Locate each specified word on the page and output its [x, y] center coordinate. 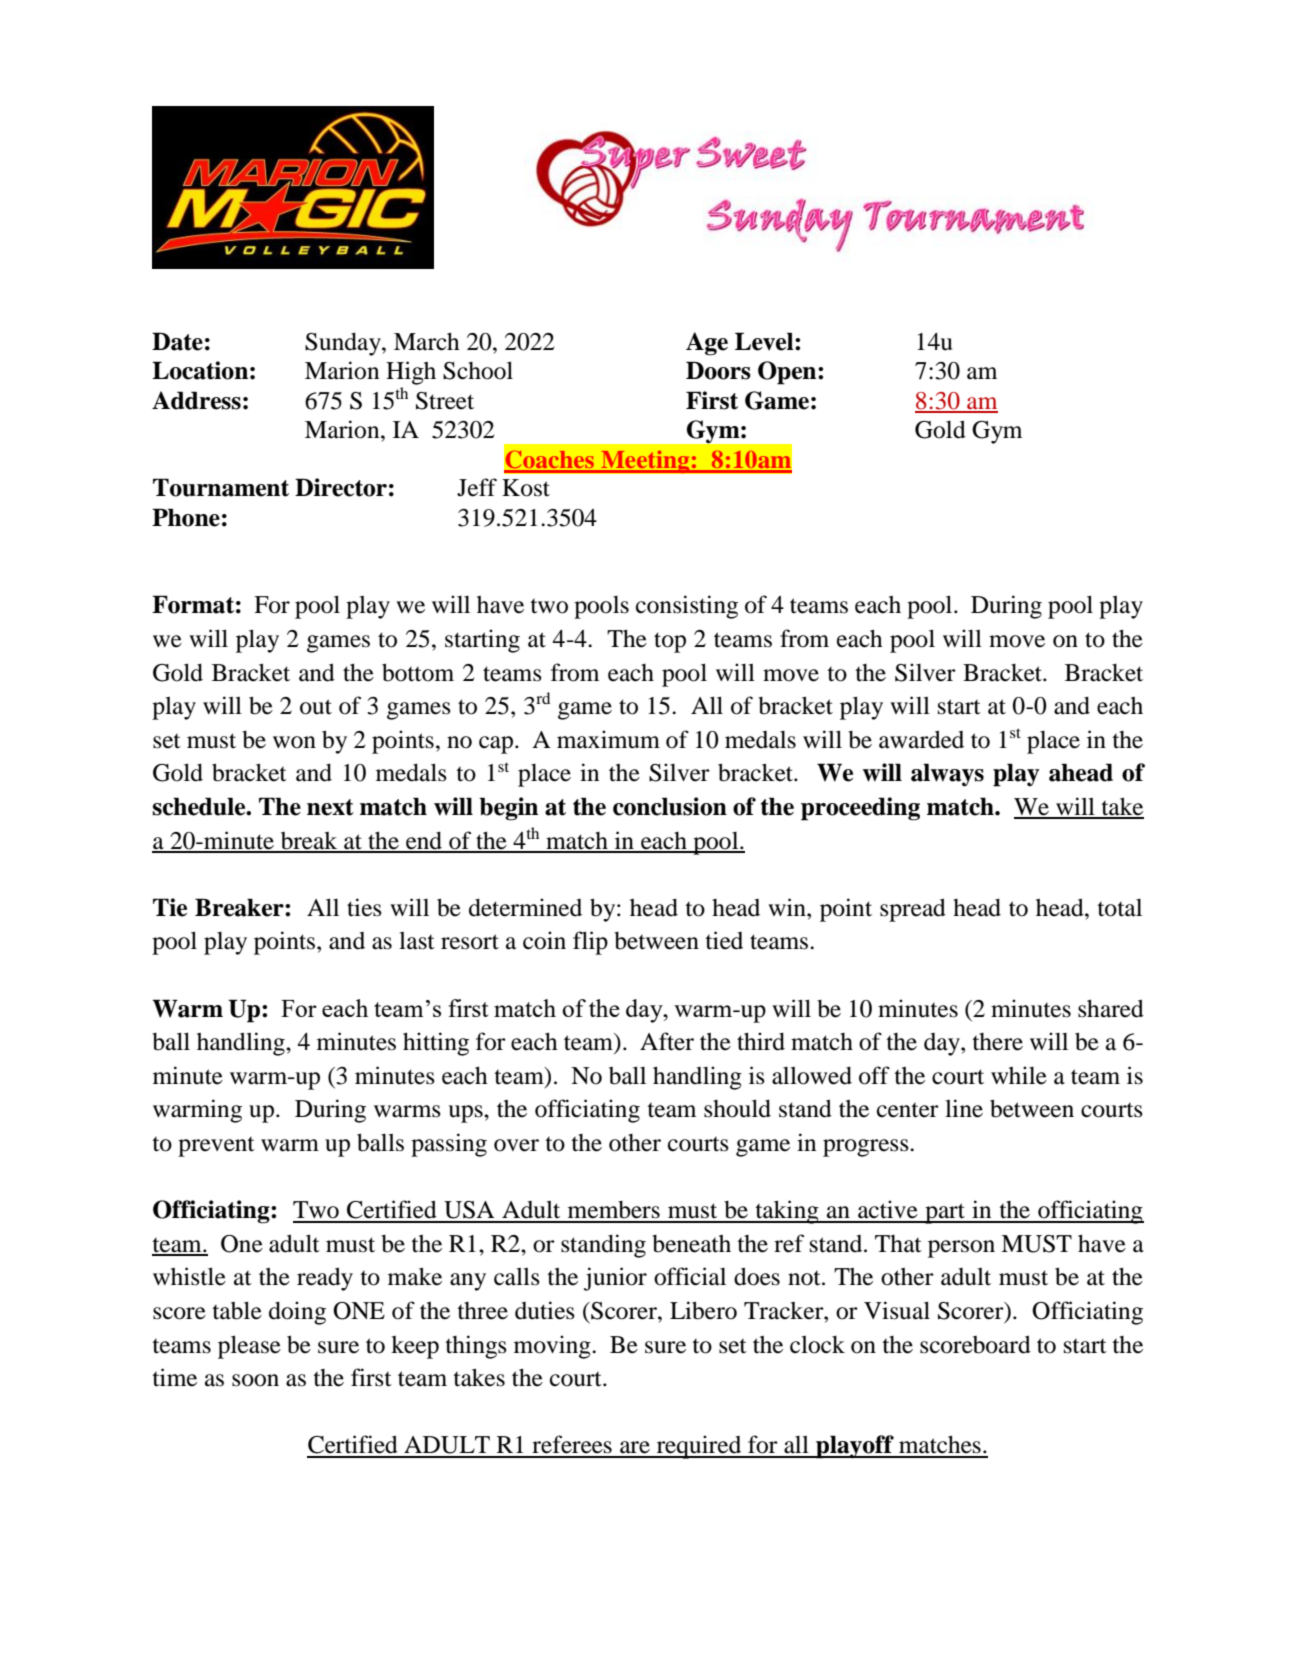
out [316, 707]
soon [255, 1380]
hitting [436, 1044]
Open [788, 373]
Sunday [344, 344]
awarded [921, 739]
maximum [608, 739]
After [667, 1041]
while [1019, 1075]
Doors [718, 370]
